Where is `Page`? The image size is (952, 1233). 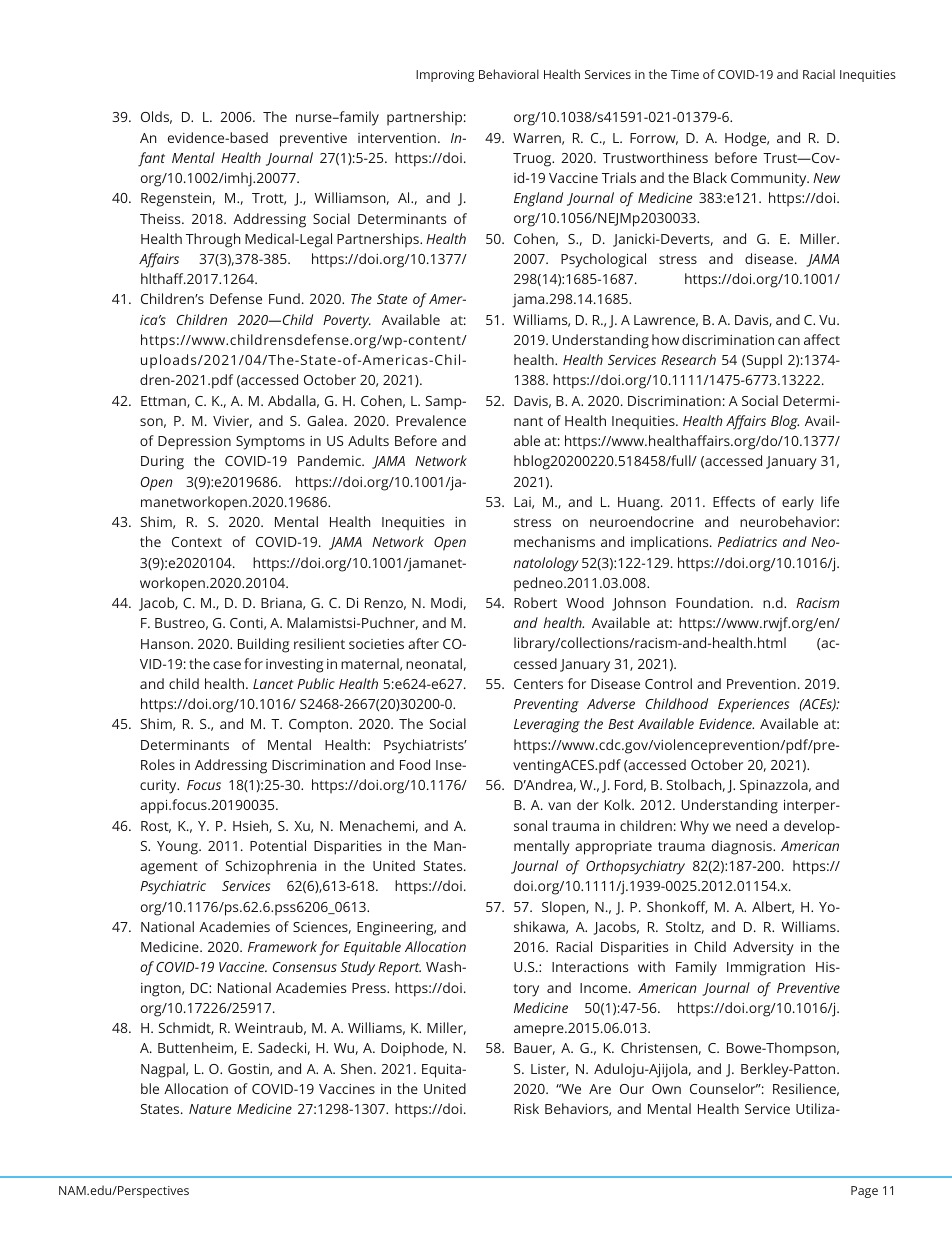
Page is located at coordinates (864, 1192).
